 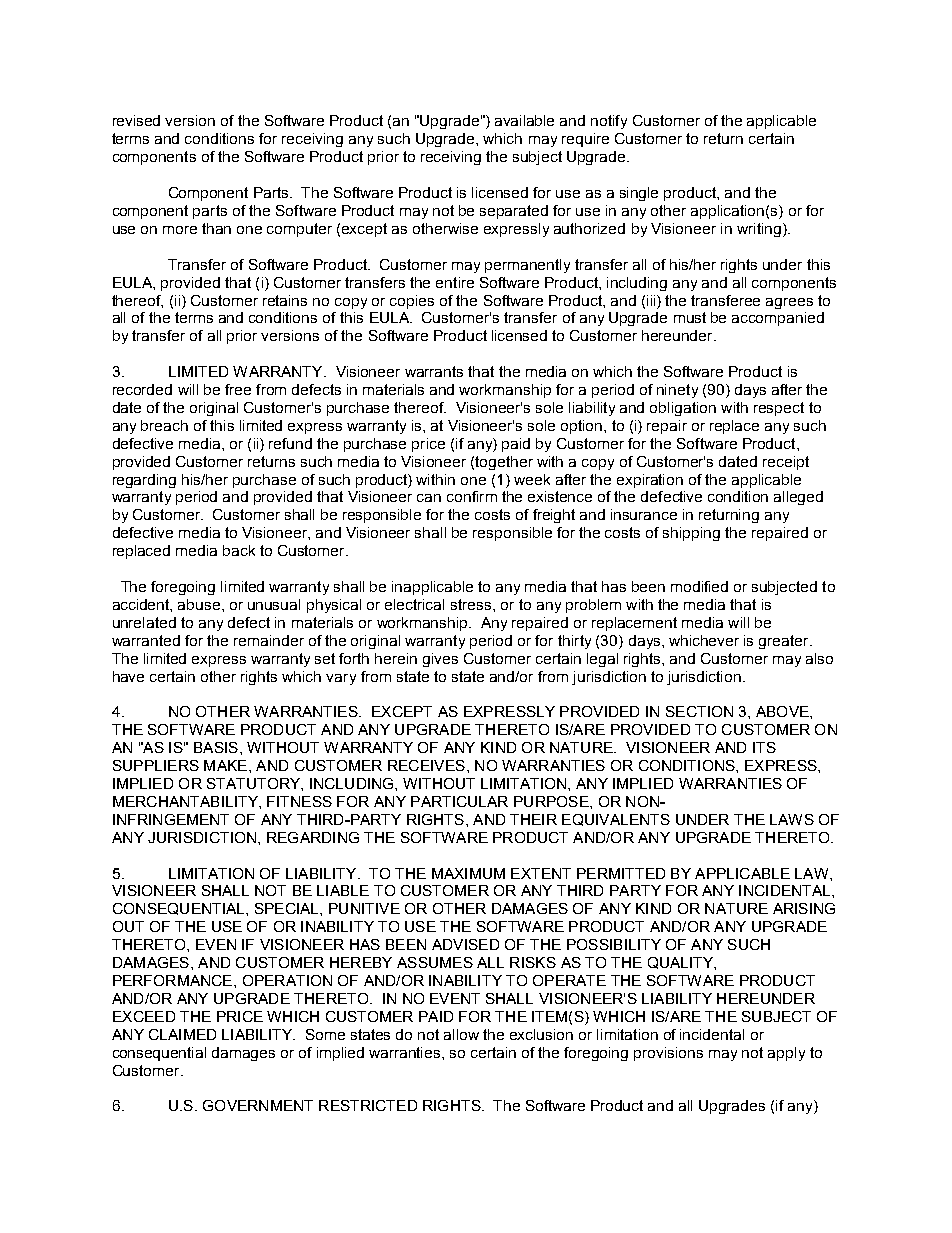 What do you see at coordinates (258, 1105) in the screenshot?
I see `GOVERNMENT` at bounding box center [258, 1105].
